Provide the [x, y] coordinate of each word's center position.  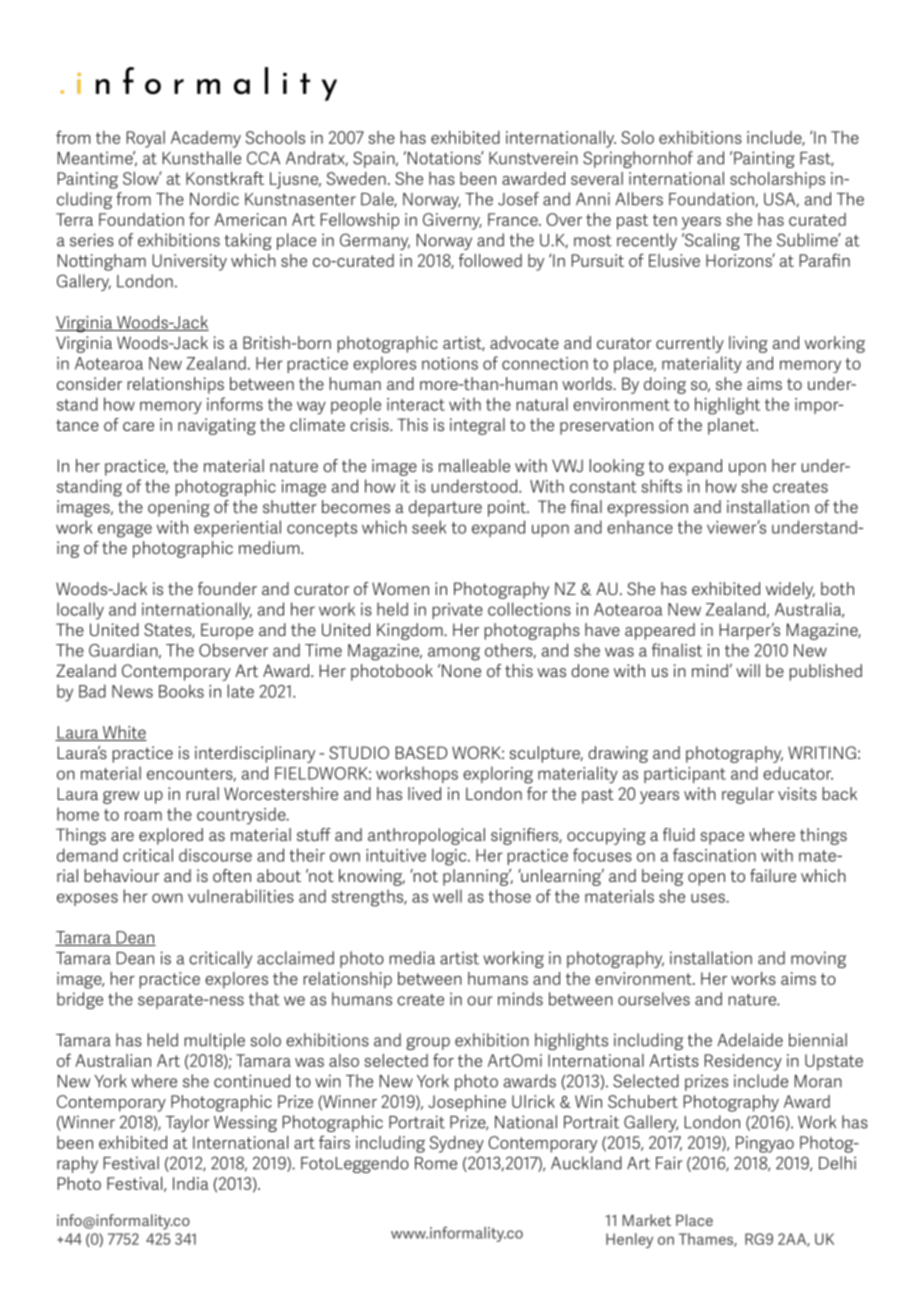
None [461, 670]
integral [477, 426]
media [412, 958]
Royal [146, 139]
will [748, 670]
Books [181, 691]
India [191, 1183]
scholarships [777, 180]
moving [818, 959]
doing [665, 385]
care [138, 426]
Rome [436, 1163]
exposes [87, 899]
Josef [518, 199]
